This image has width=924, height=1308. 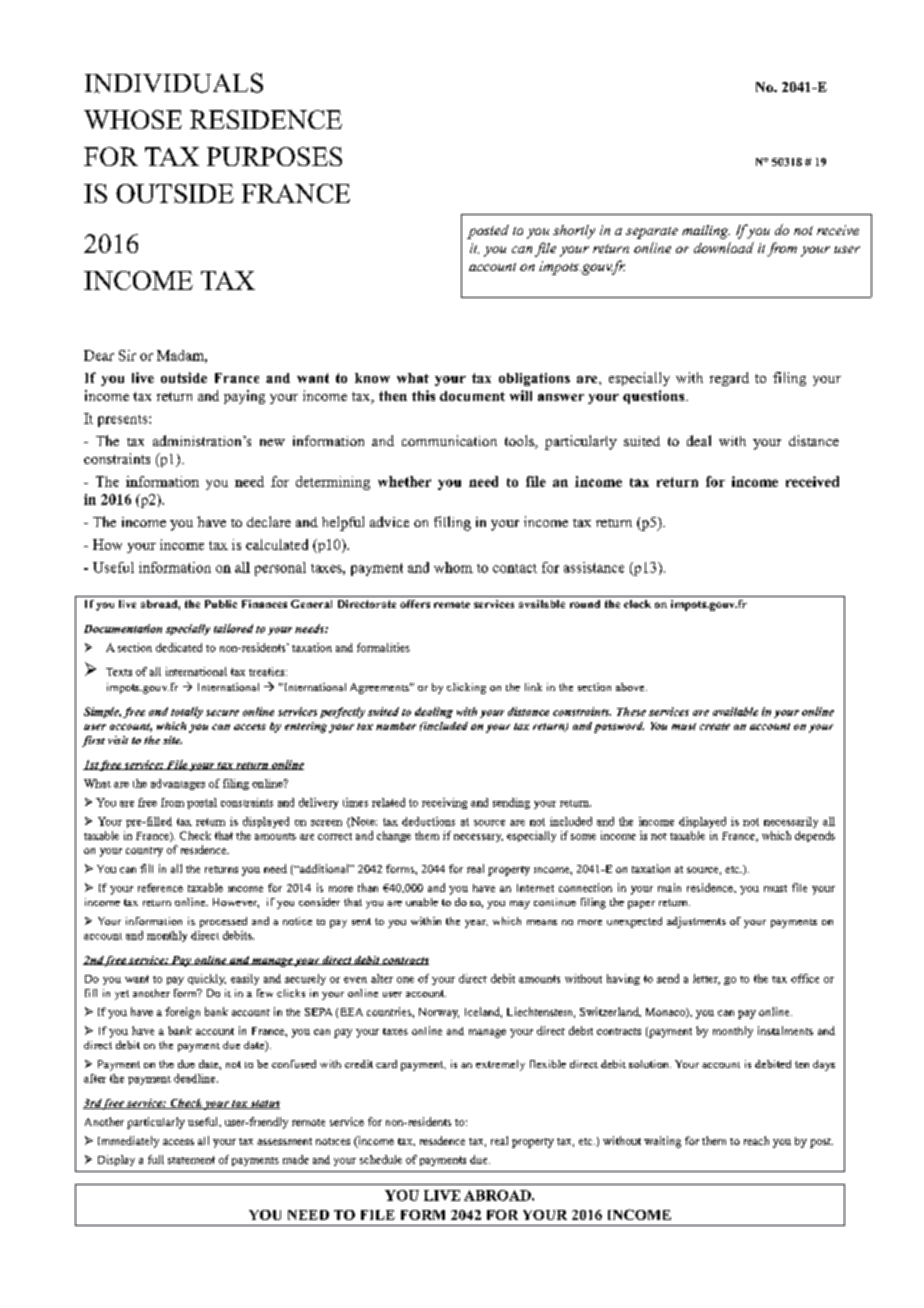 I want to click on mailing, so click(x=706, y=232).
